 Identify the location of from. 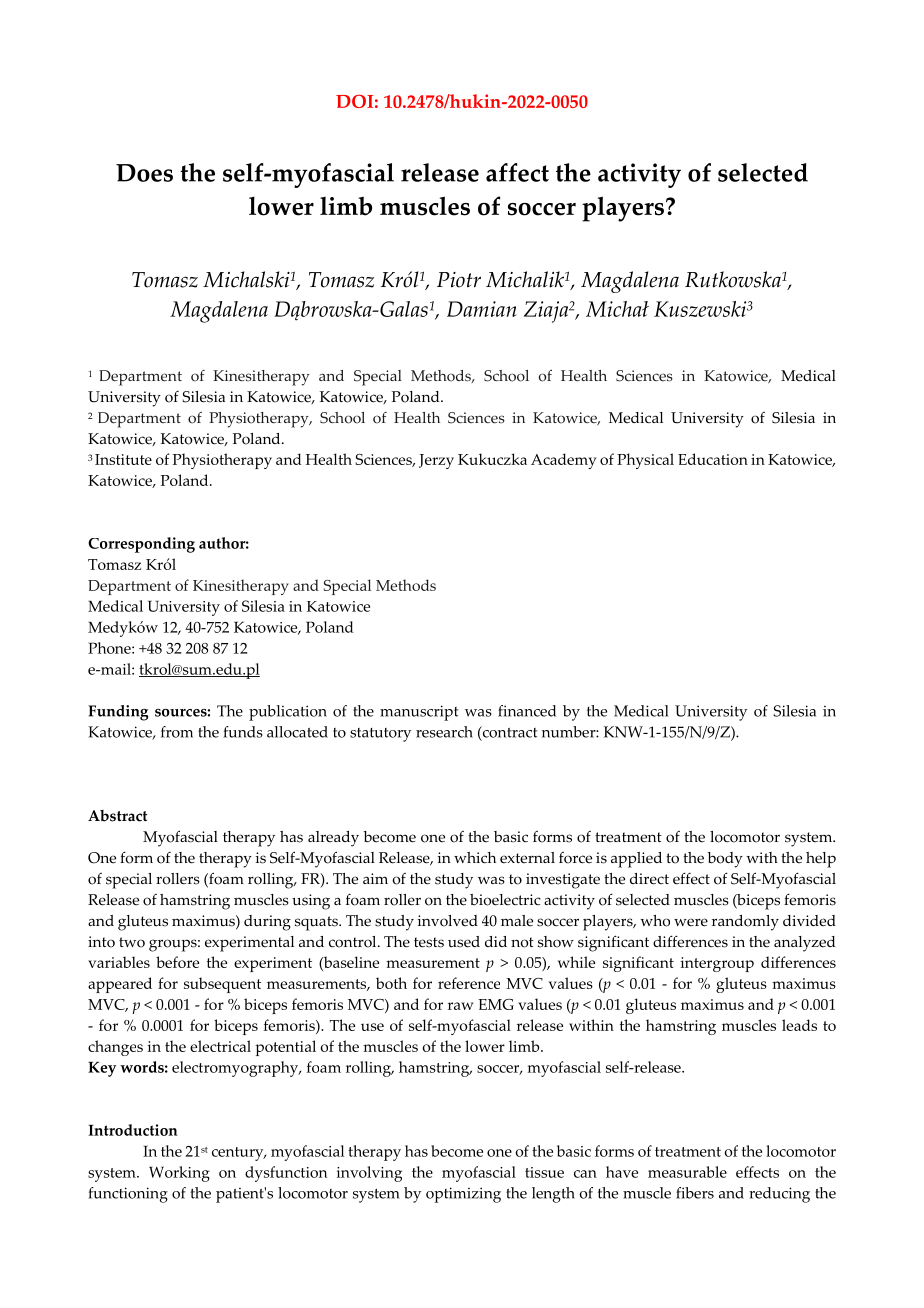
(177, 732).
